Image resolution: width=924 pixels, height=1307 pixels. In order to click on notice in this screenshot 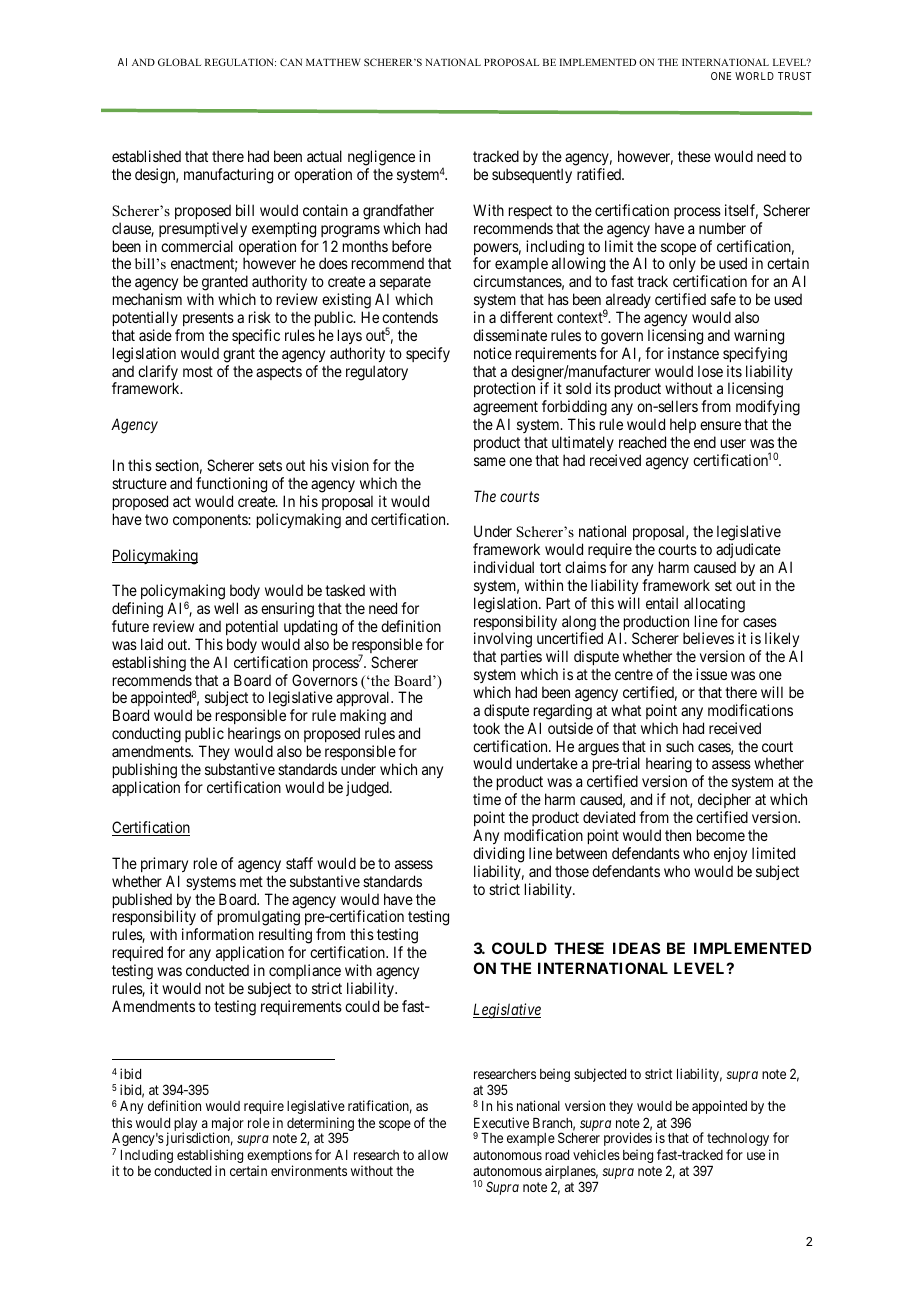, I will do `click(493, 353)`.
